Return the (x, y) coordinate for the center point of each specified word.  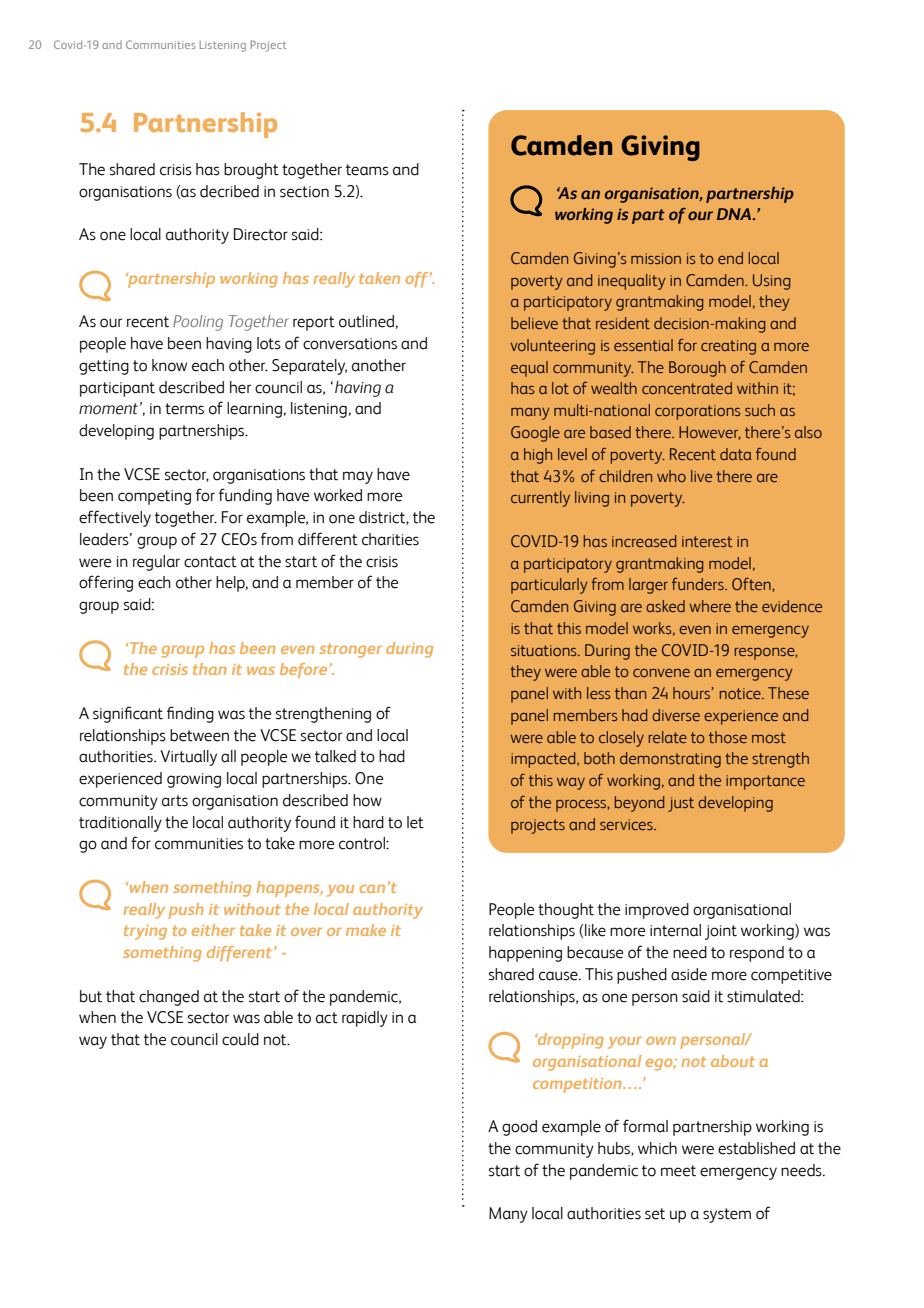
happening (525, 954)
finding (190, 714)
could (240, 1039)
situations (545, 650)
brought (251, 171)
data (736, 454)
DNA (734, 214)
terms (184, 409)
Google (535, 434)
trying (145, 932)
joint (721, 932)
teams (367, 170)
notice (741, 693)
